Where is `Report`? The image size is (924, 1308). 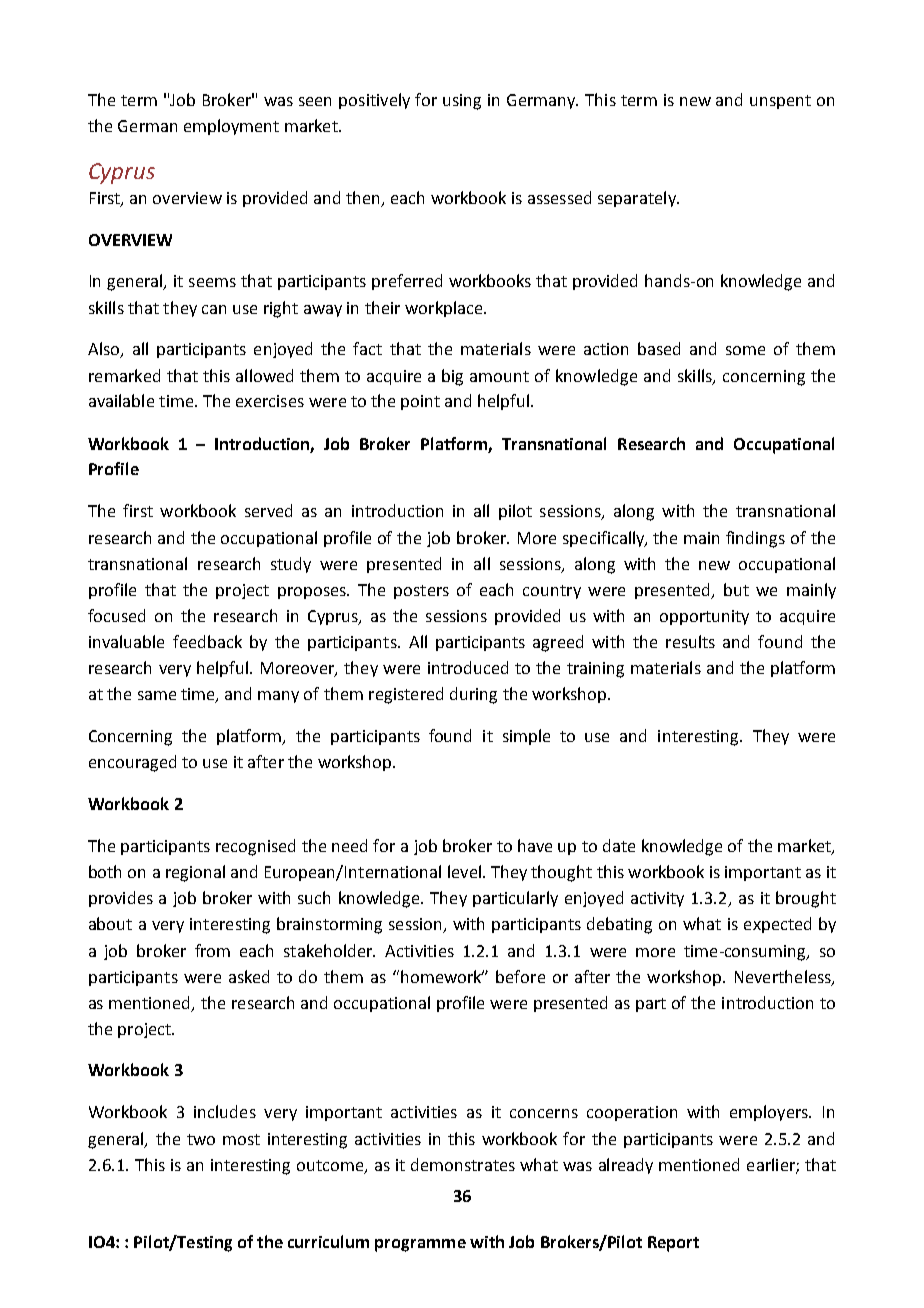 Report is located at coordinates (673, 1244).
